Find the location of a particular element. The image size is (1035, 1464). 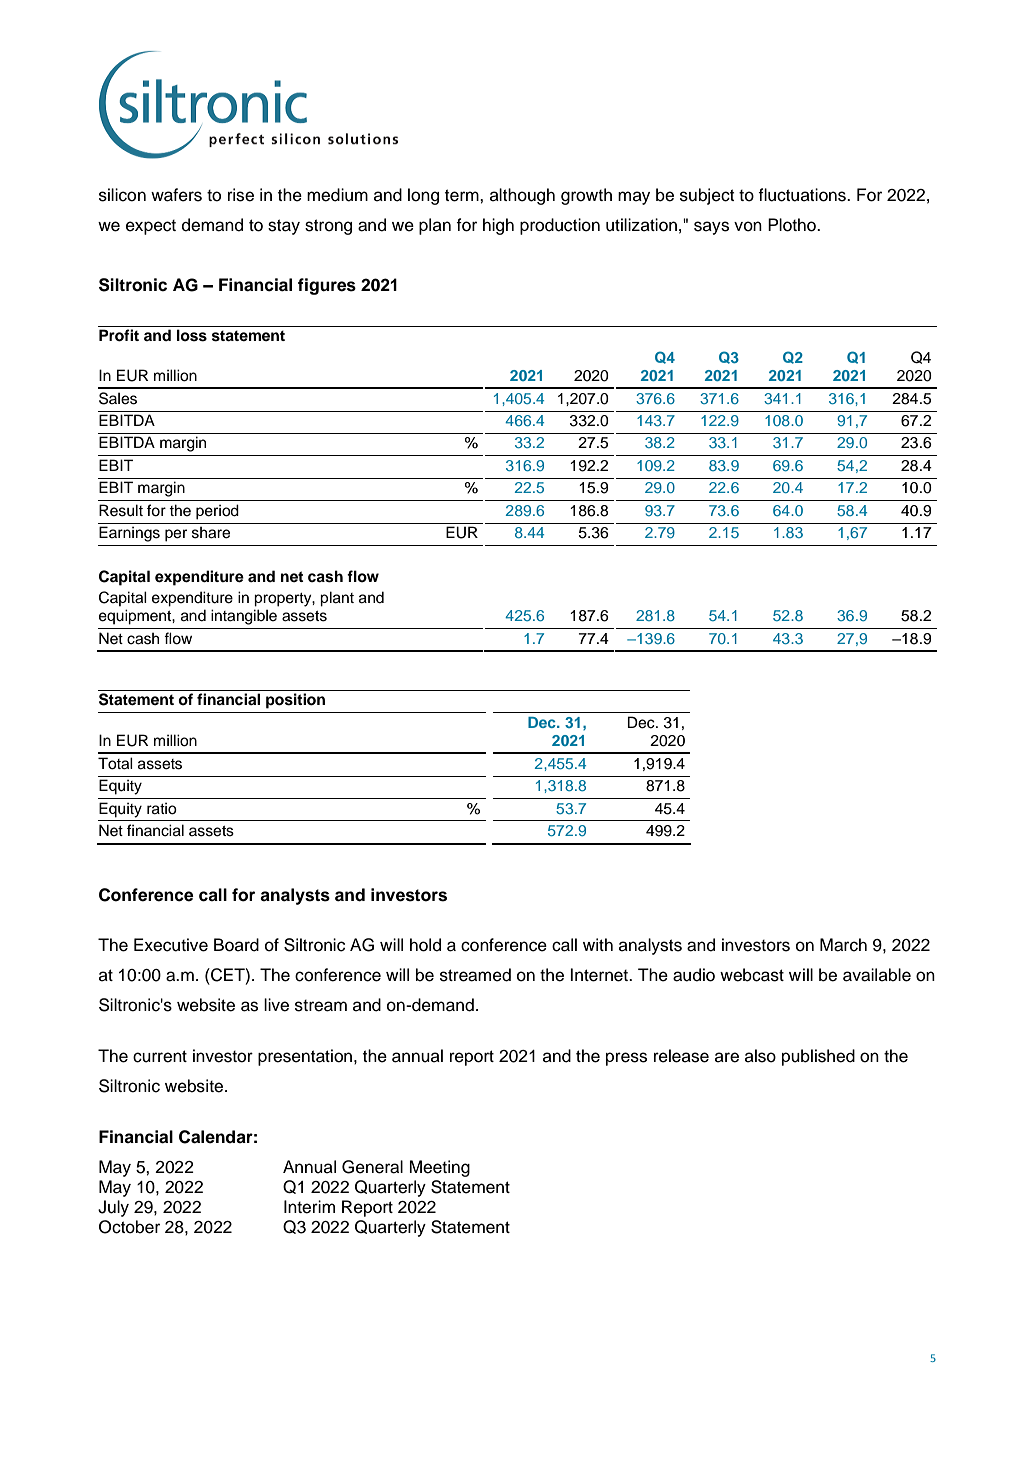

Total is located at coordinates (115, 763).
